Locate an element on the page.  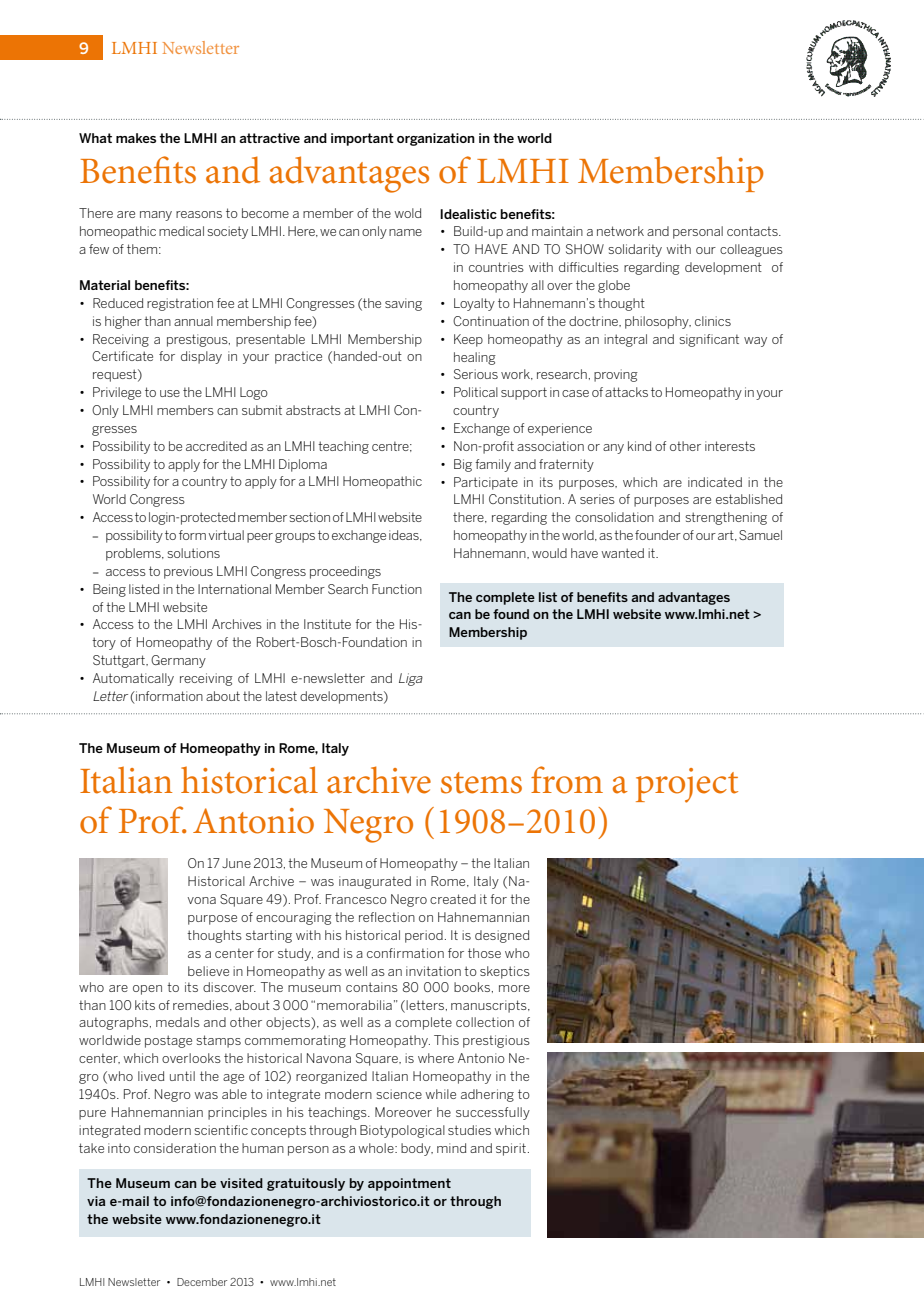
project is located at coordinates (687, 785).
